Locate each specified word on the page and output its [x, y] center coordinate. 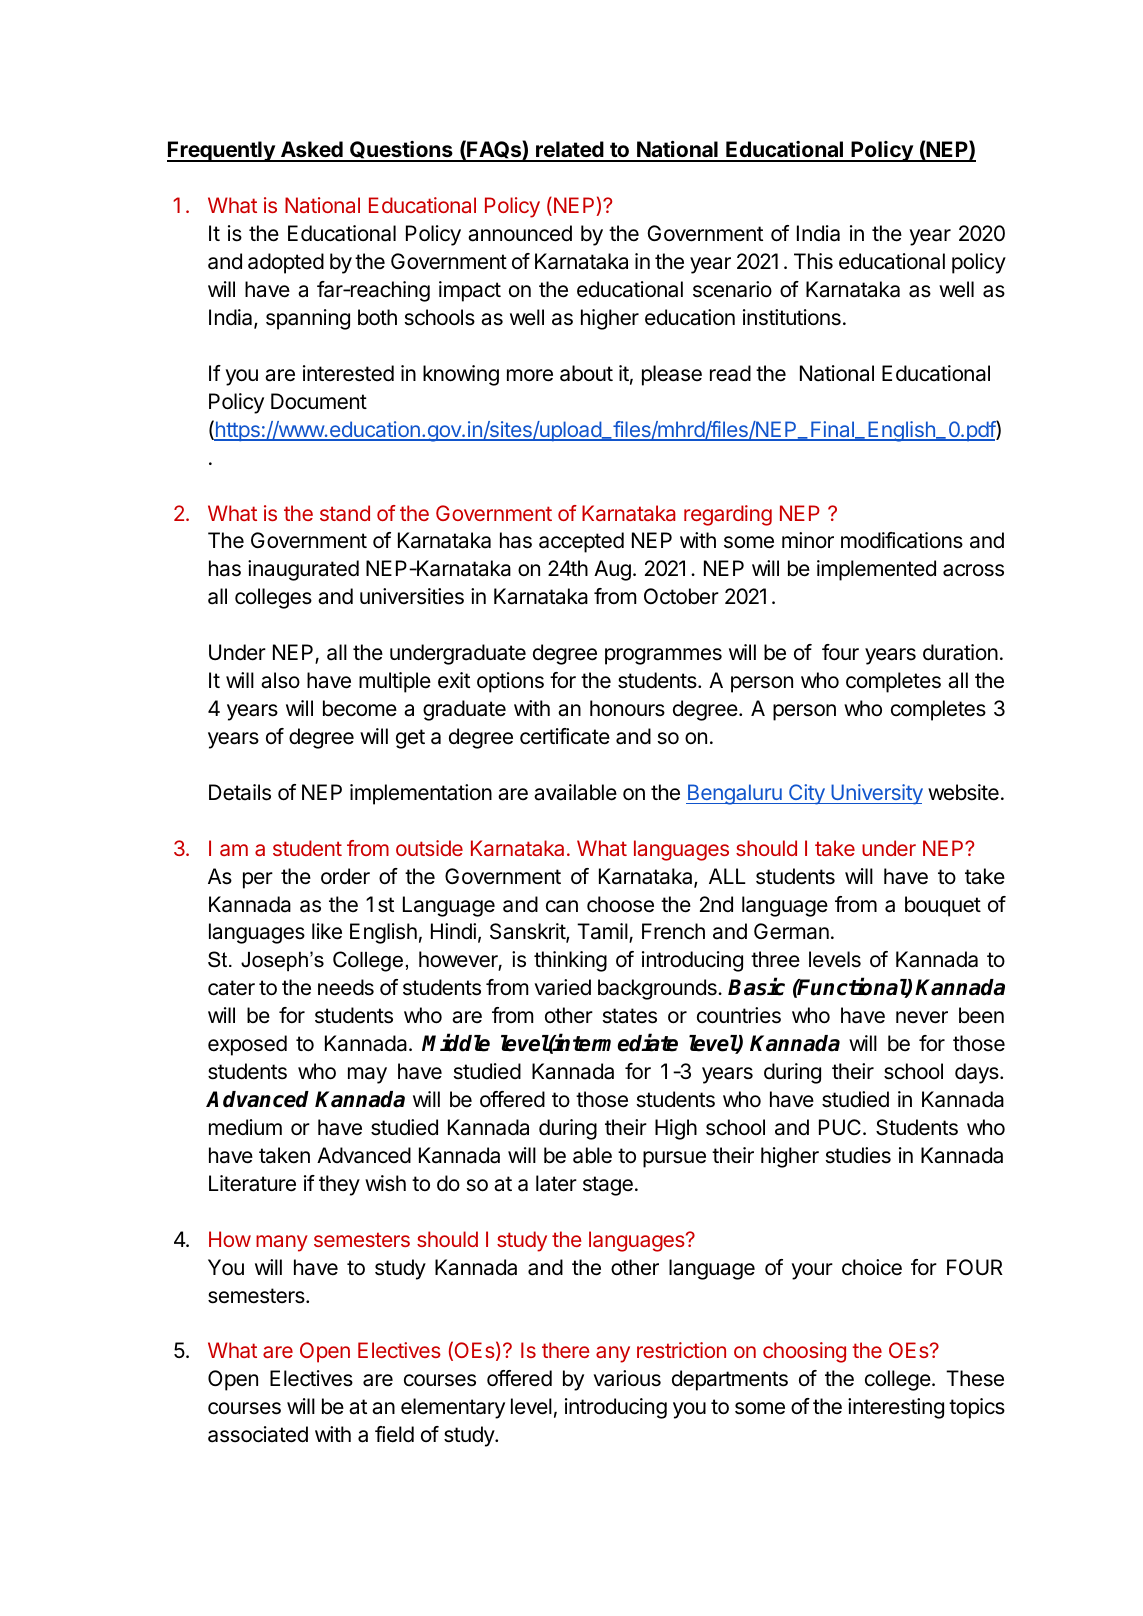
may [367, 1075]
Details [240, 792]
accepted [581, 542]
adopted [286, 263]
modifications [902, 540]
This [813, 261]
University [876, 794]
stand [345, 513]
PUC [840, 1127]
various [627, 1378]
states [630, 1016]
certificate [565, 736]
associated [258, 1434]
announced [520, 233]
